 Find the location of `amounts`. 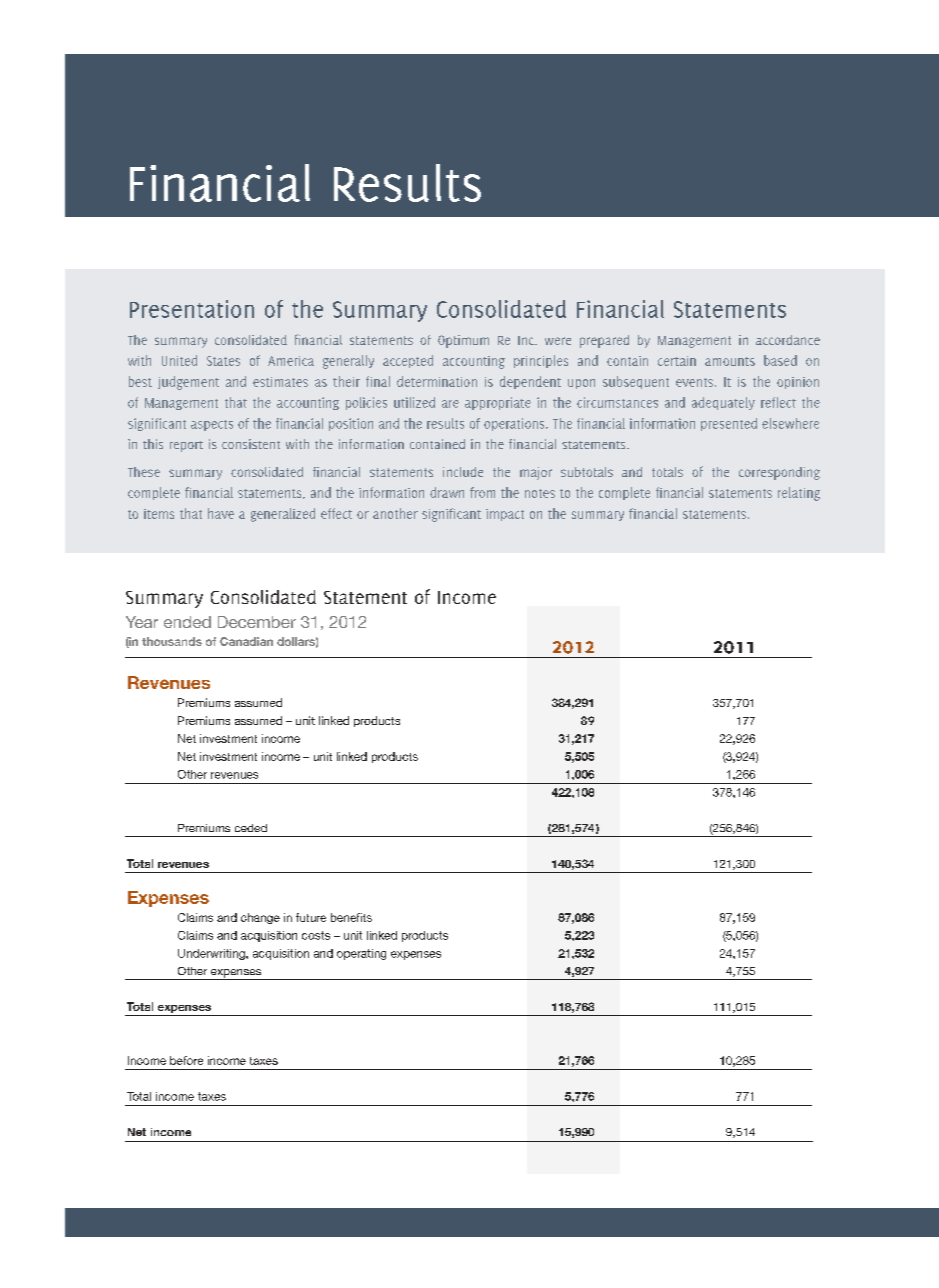

amounts is located at coordinates (730, 361).
